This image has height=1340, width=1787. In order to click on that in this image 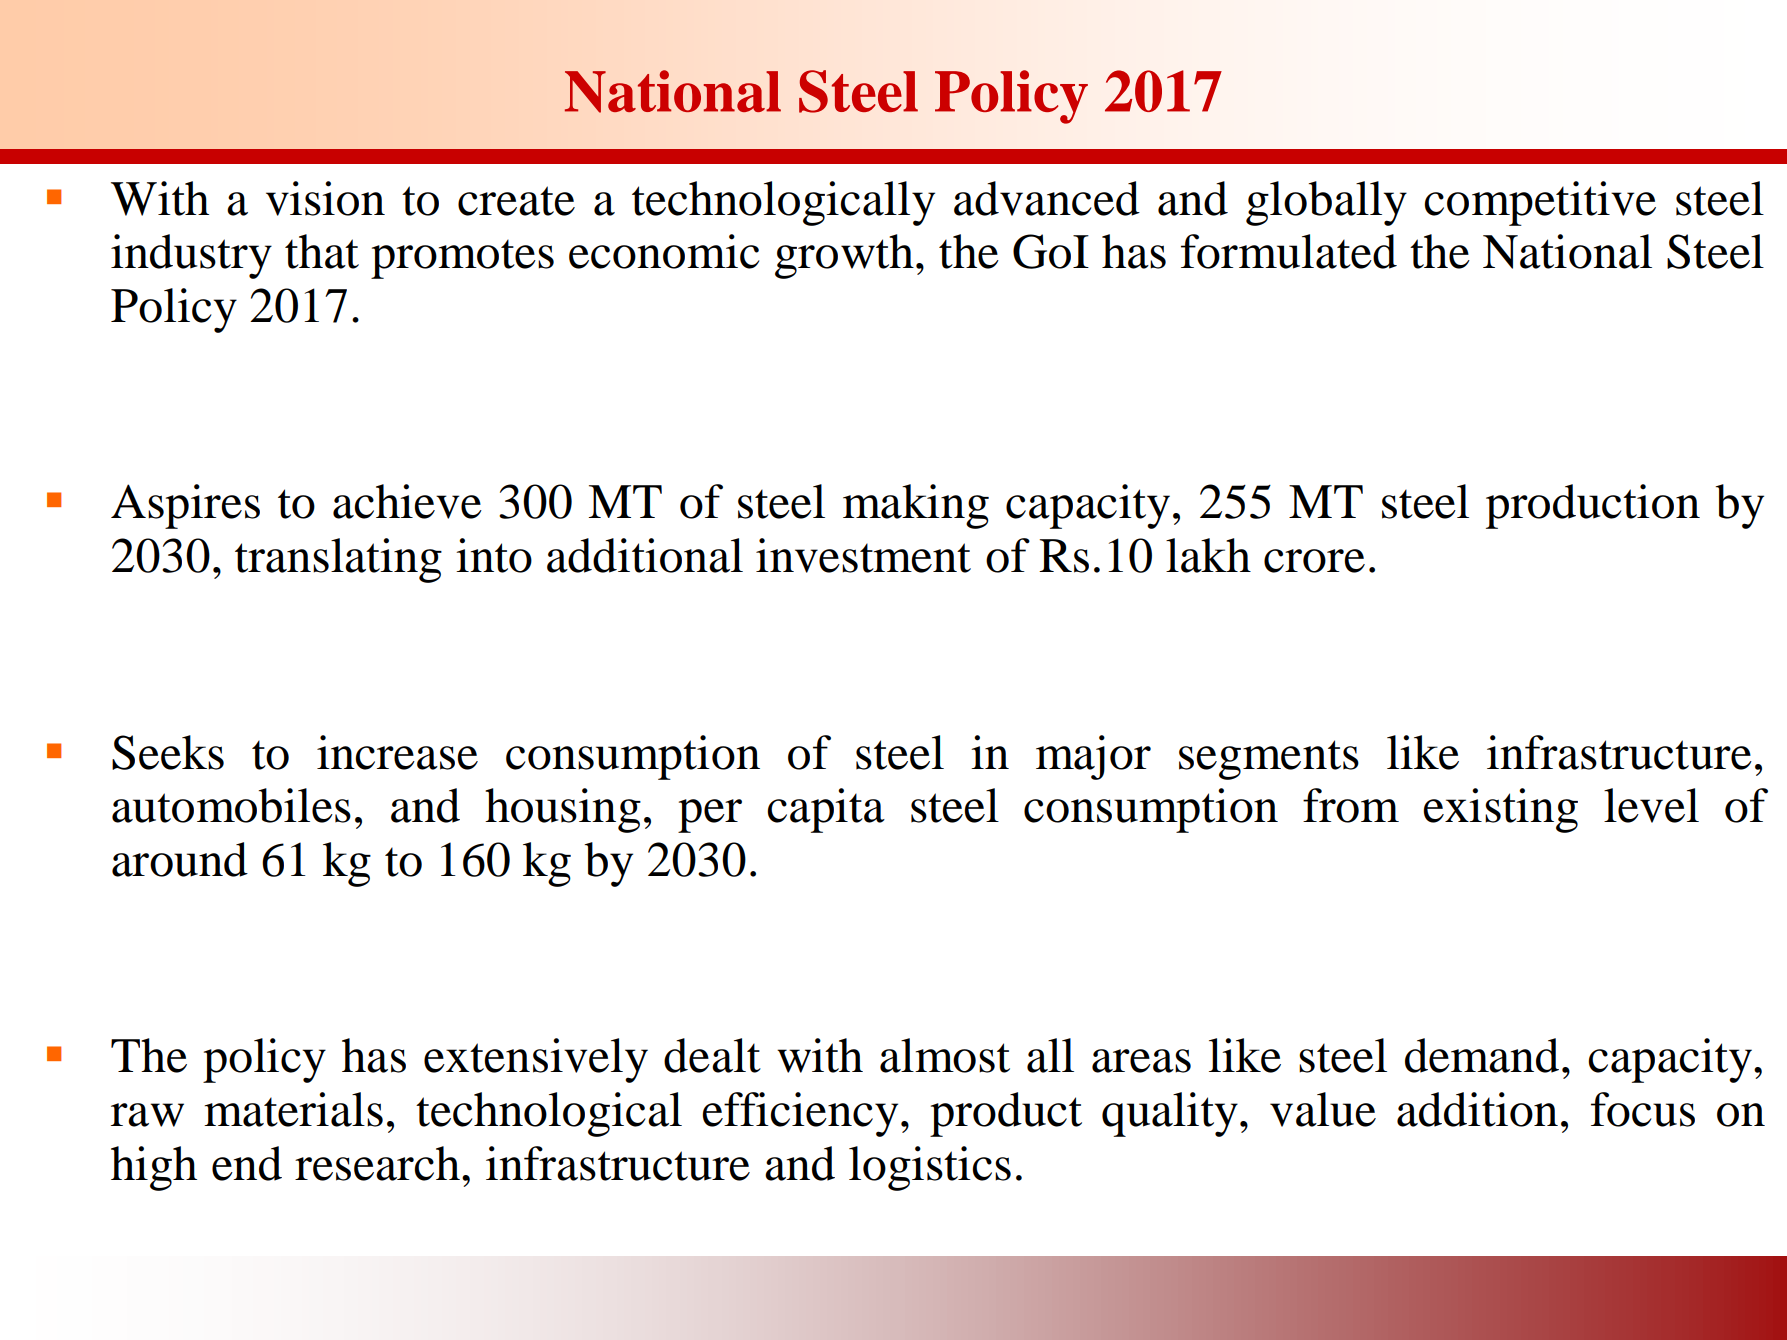, I will do `click(322, 251)`.
